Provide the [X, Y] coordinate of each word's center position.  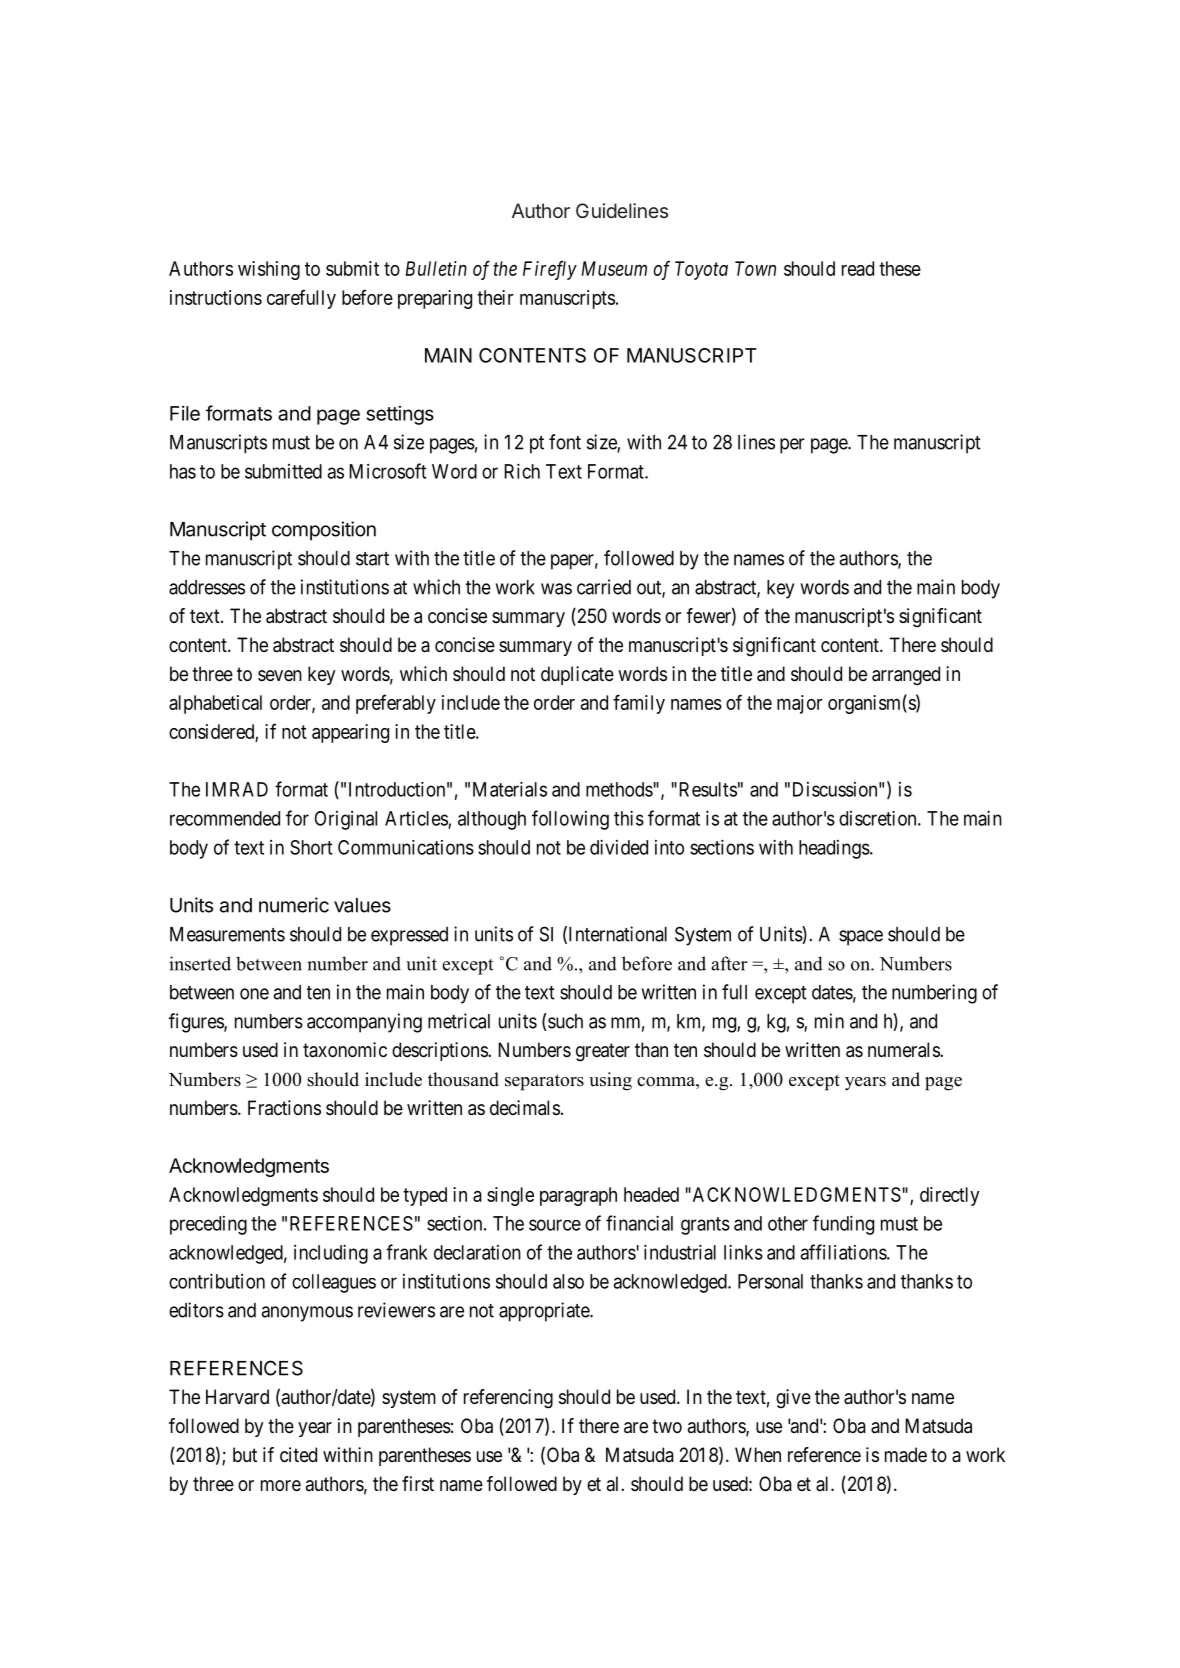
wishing [269, 270]
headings [834, 849]
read [858, 268]
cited [298, 1455]
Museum [614, 268]
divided [619, 847]
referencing [508, 1399]
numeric [294, 905]
